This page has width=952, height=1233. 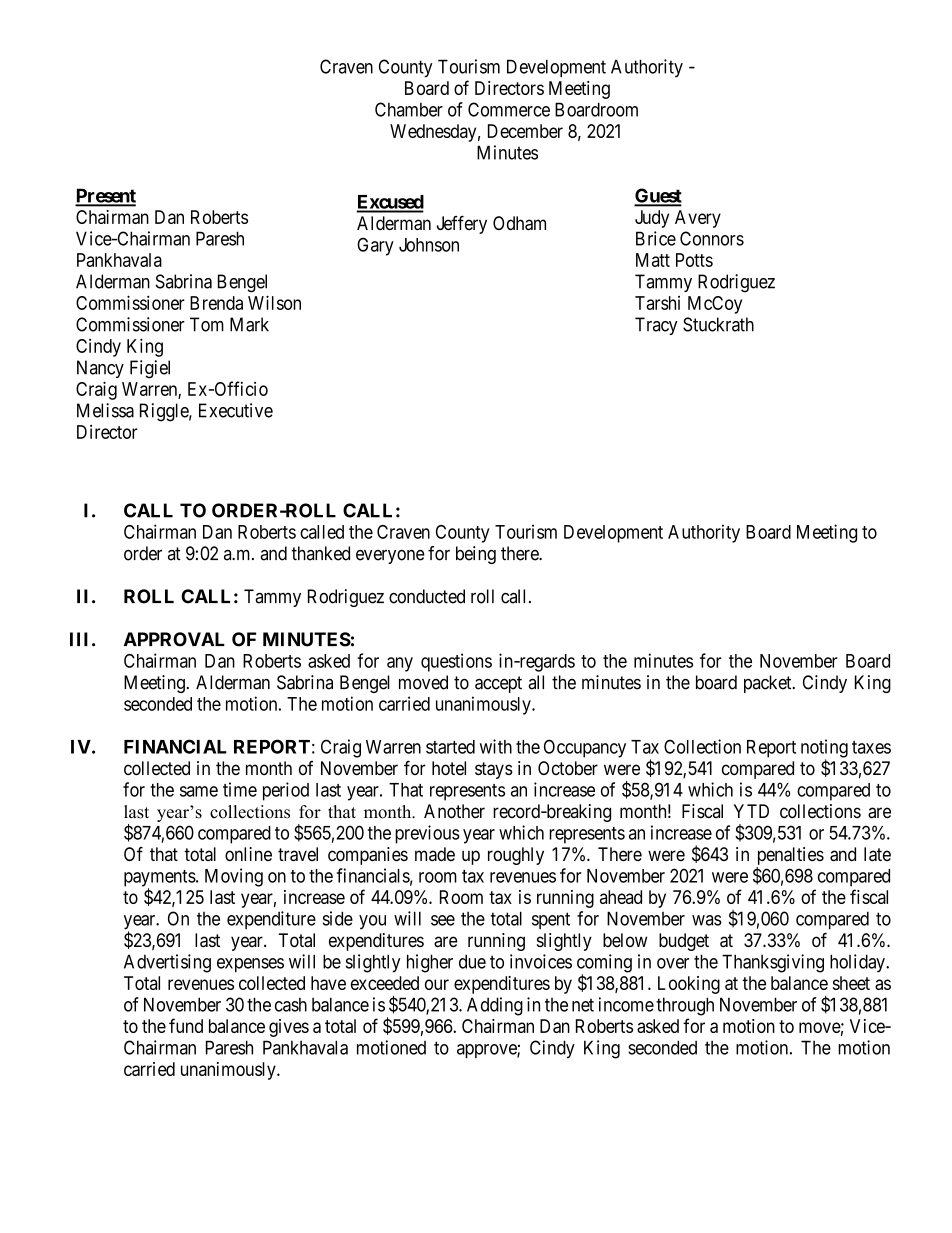 I want to click on APPROVAL, so click(x=174, y=639).
